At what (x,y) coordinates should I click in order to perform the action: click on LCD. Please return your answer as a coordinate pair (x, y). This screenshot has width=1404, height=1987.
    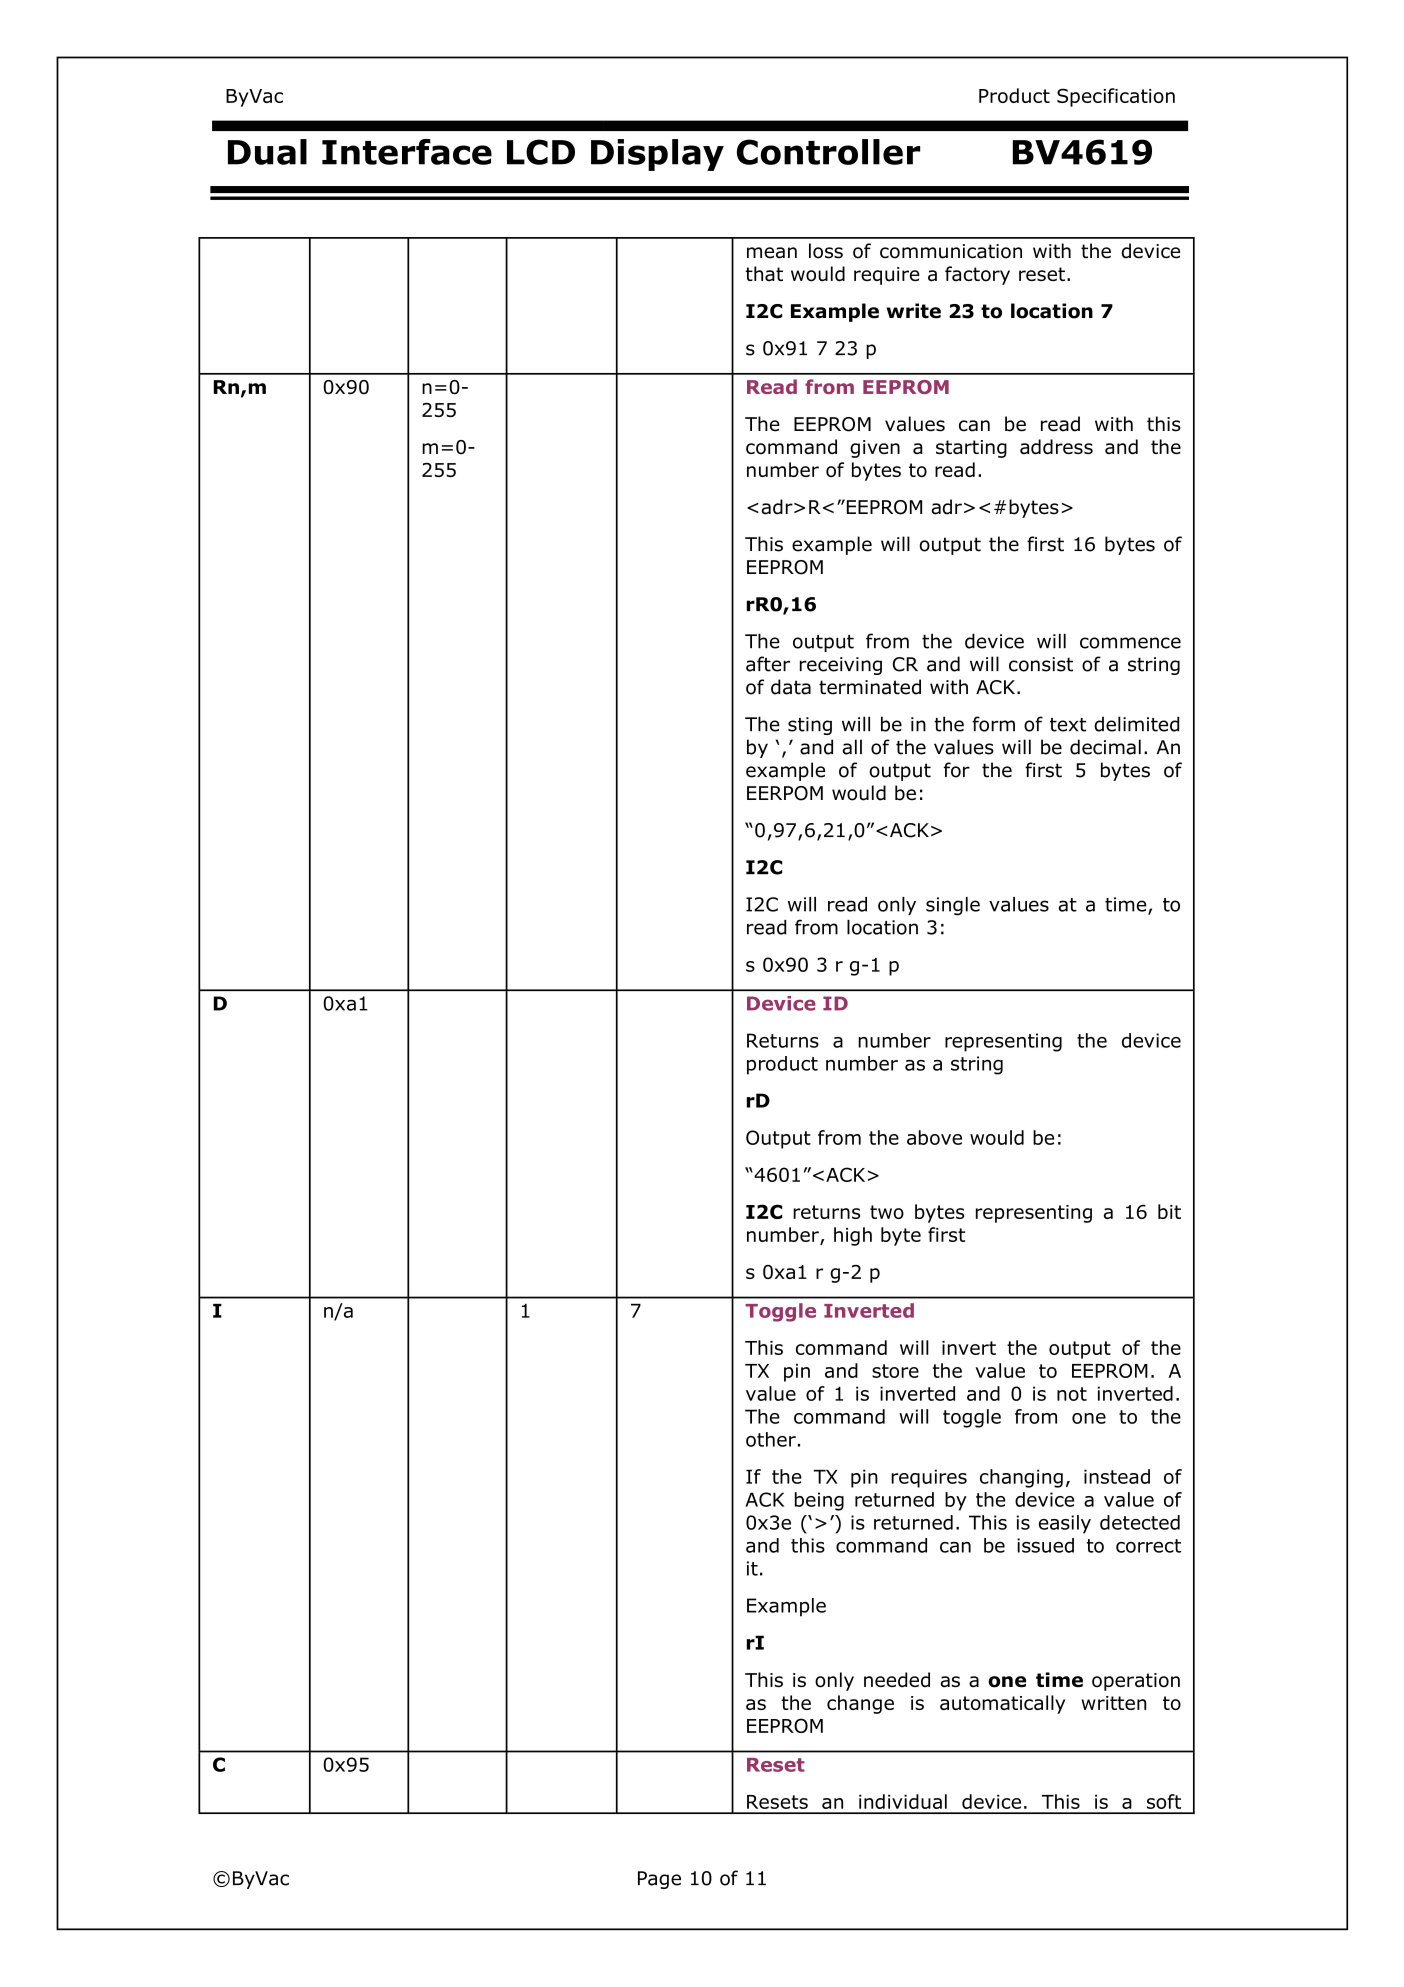
    Looking at the image, I should click on (541, 152).
